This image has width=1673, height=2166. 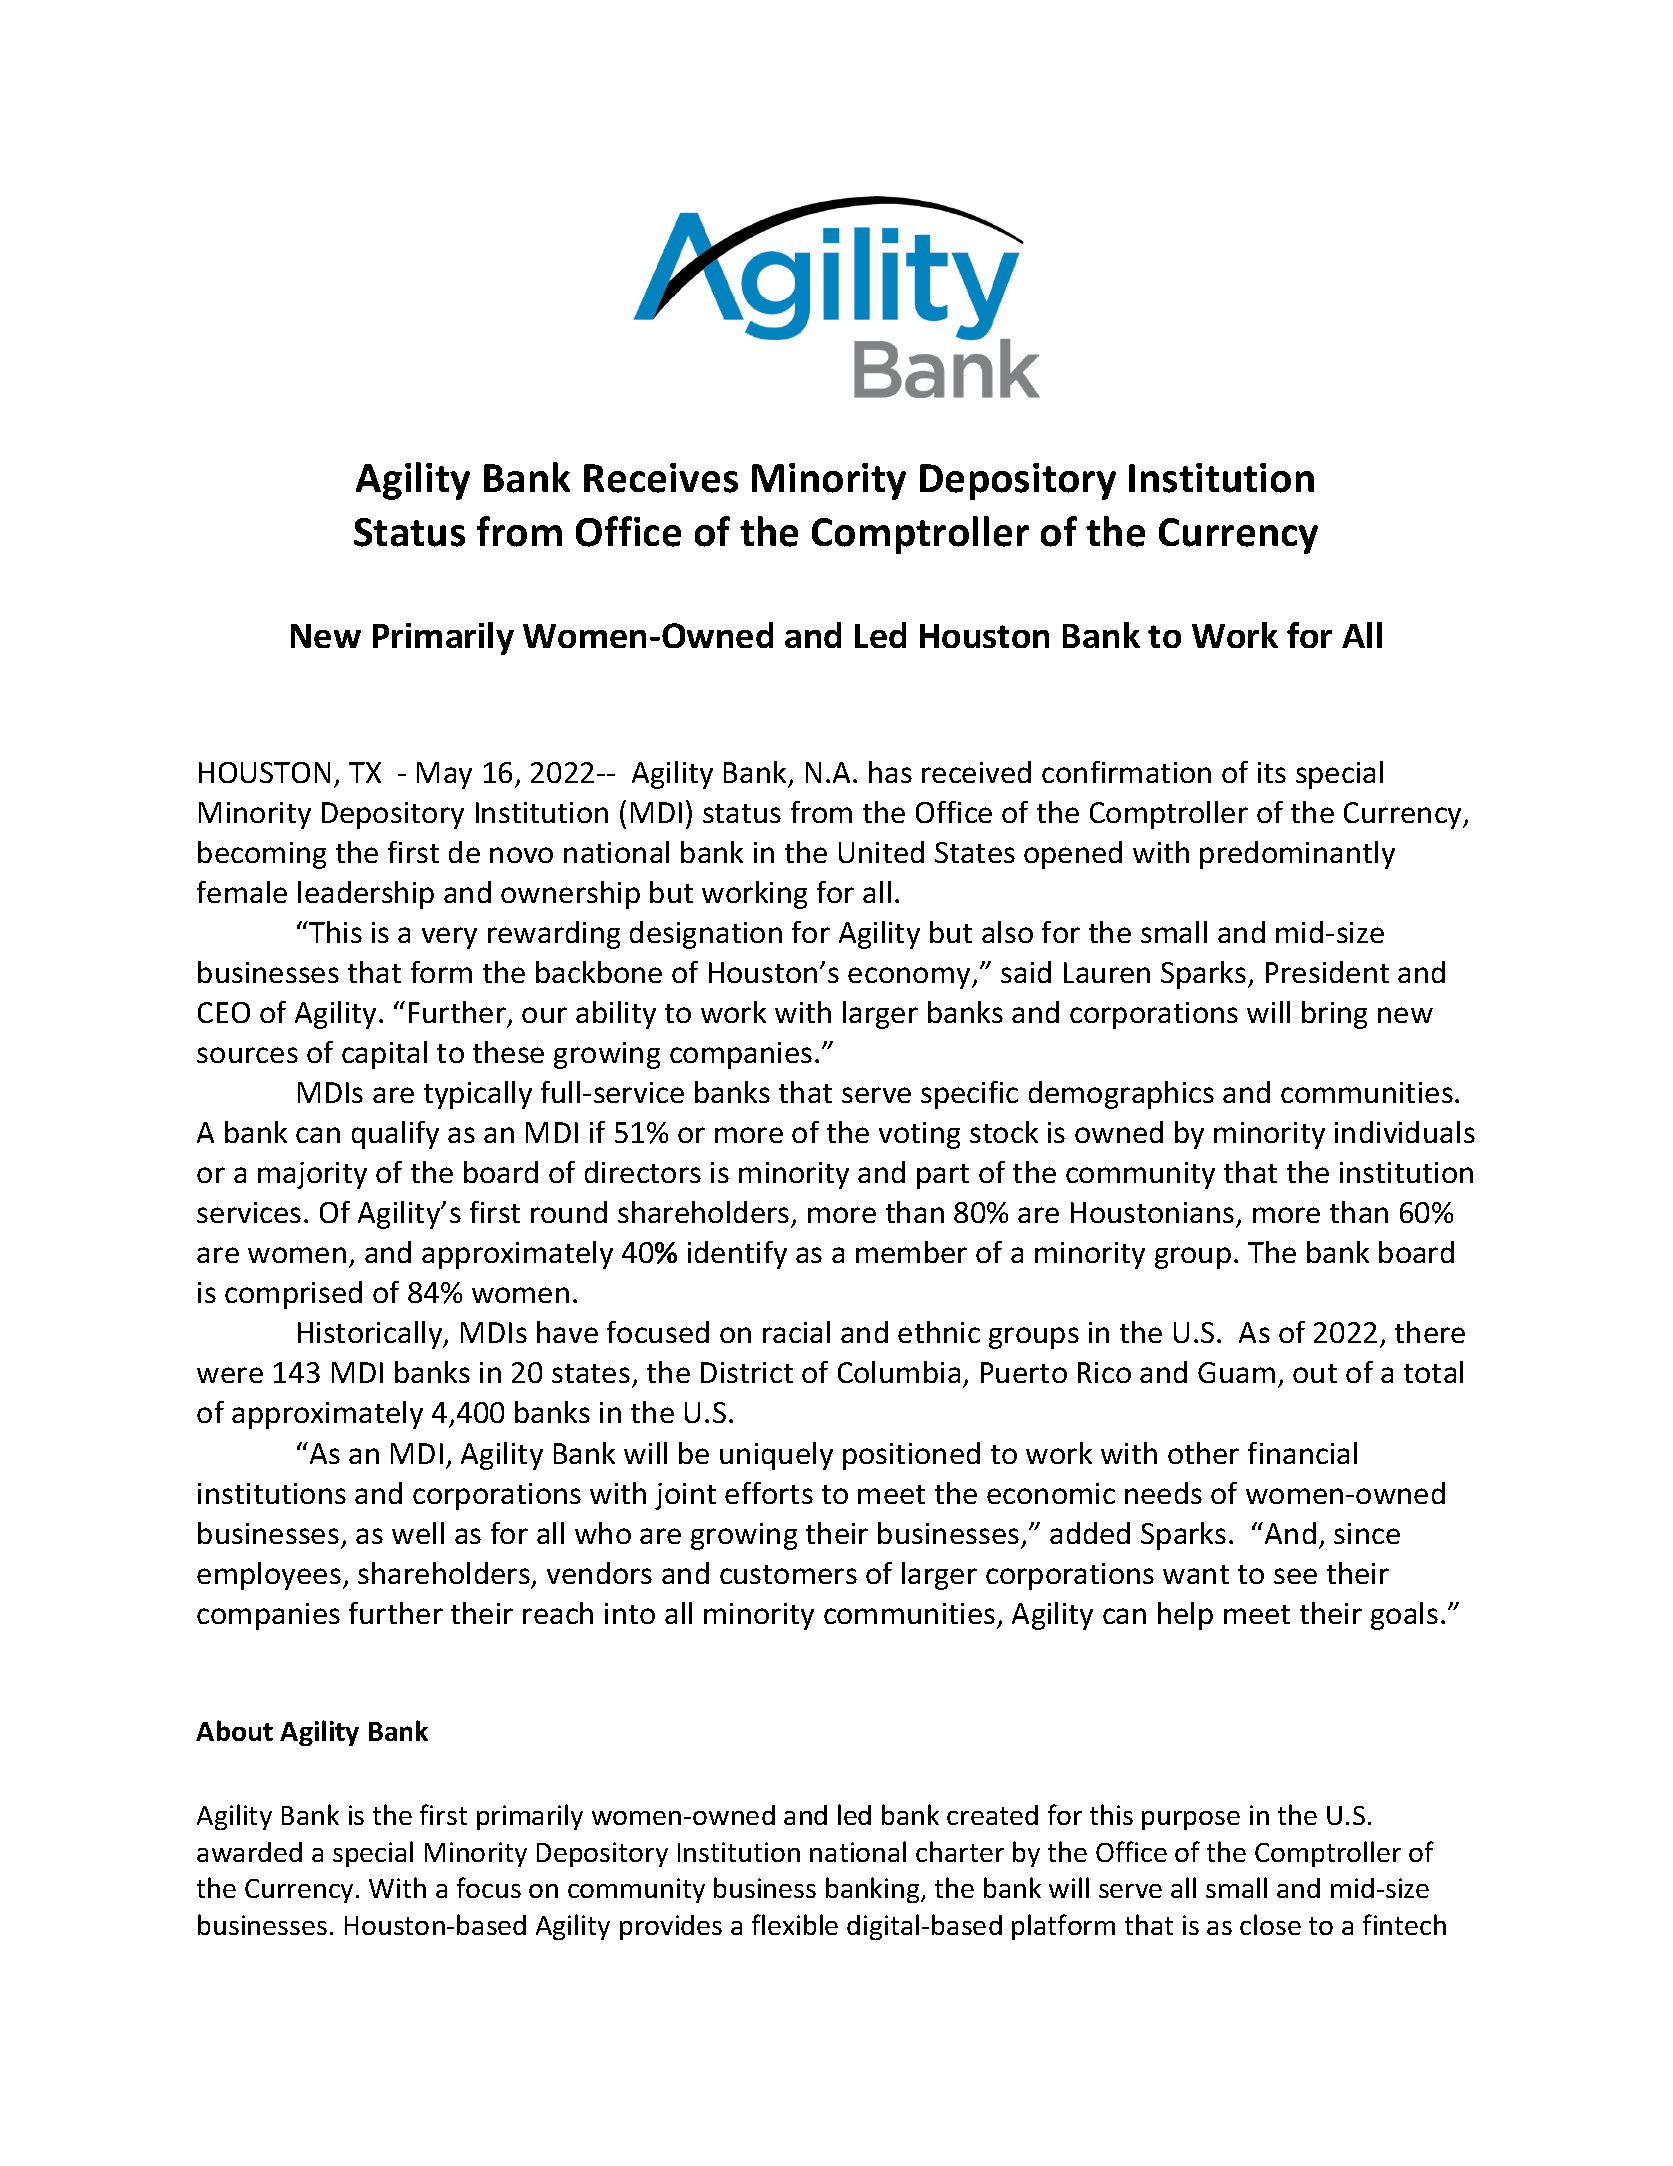 What do you see at coordinates (910, 978) in the image?
I see `economy` at bounding box center [910, 978].
